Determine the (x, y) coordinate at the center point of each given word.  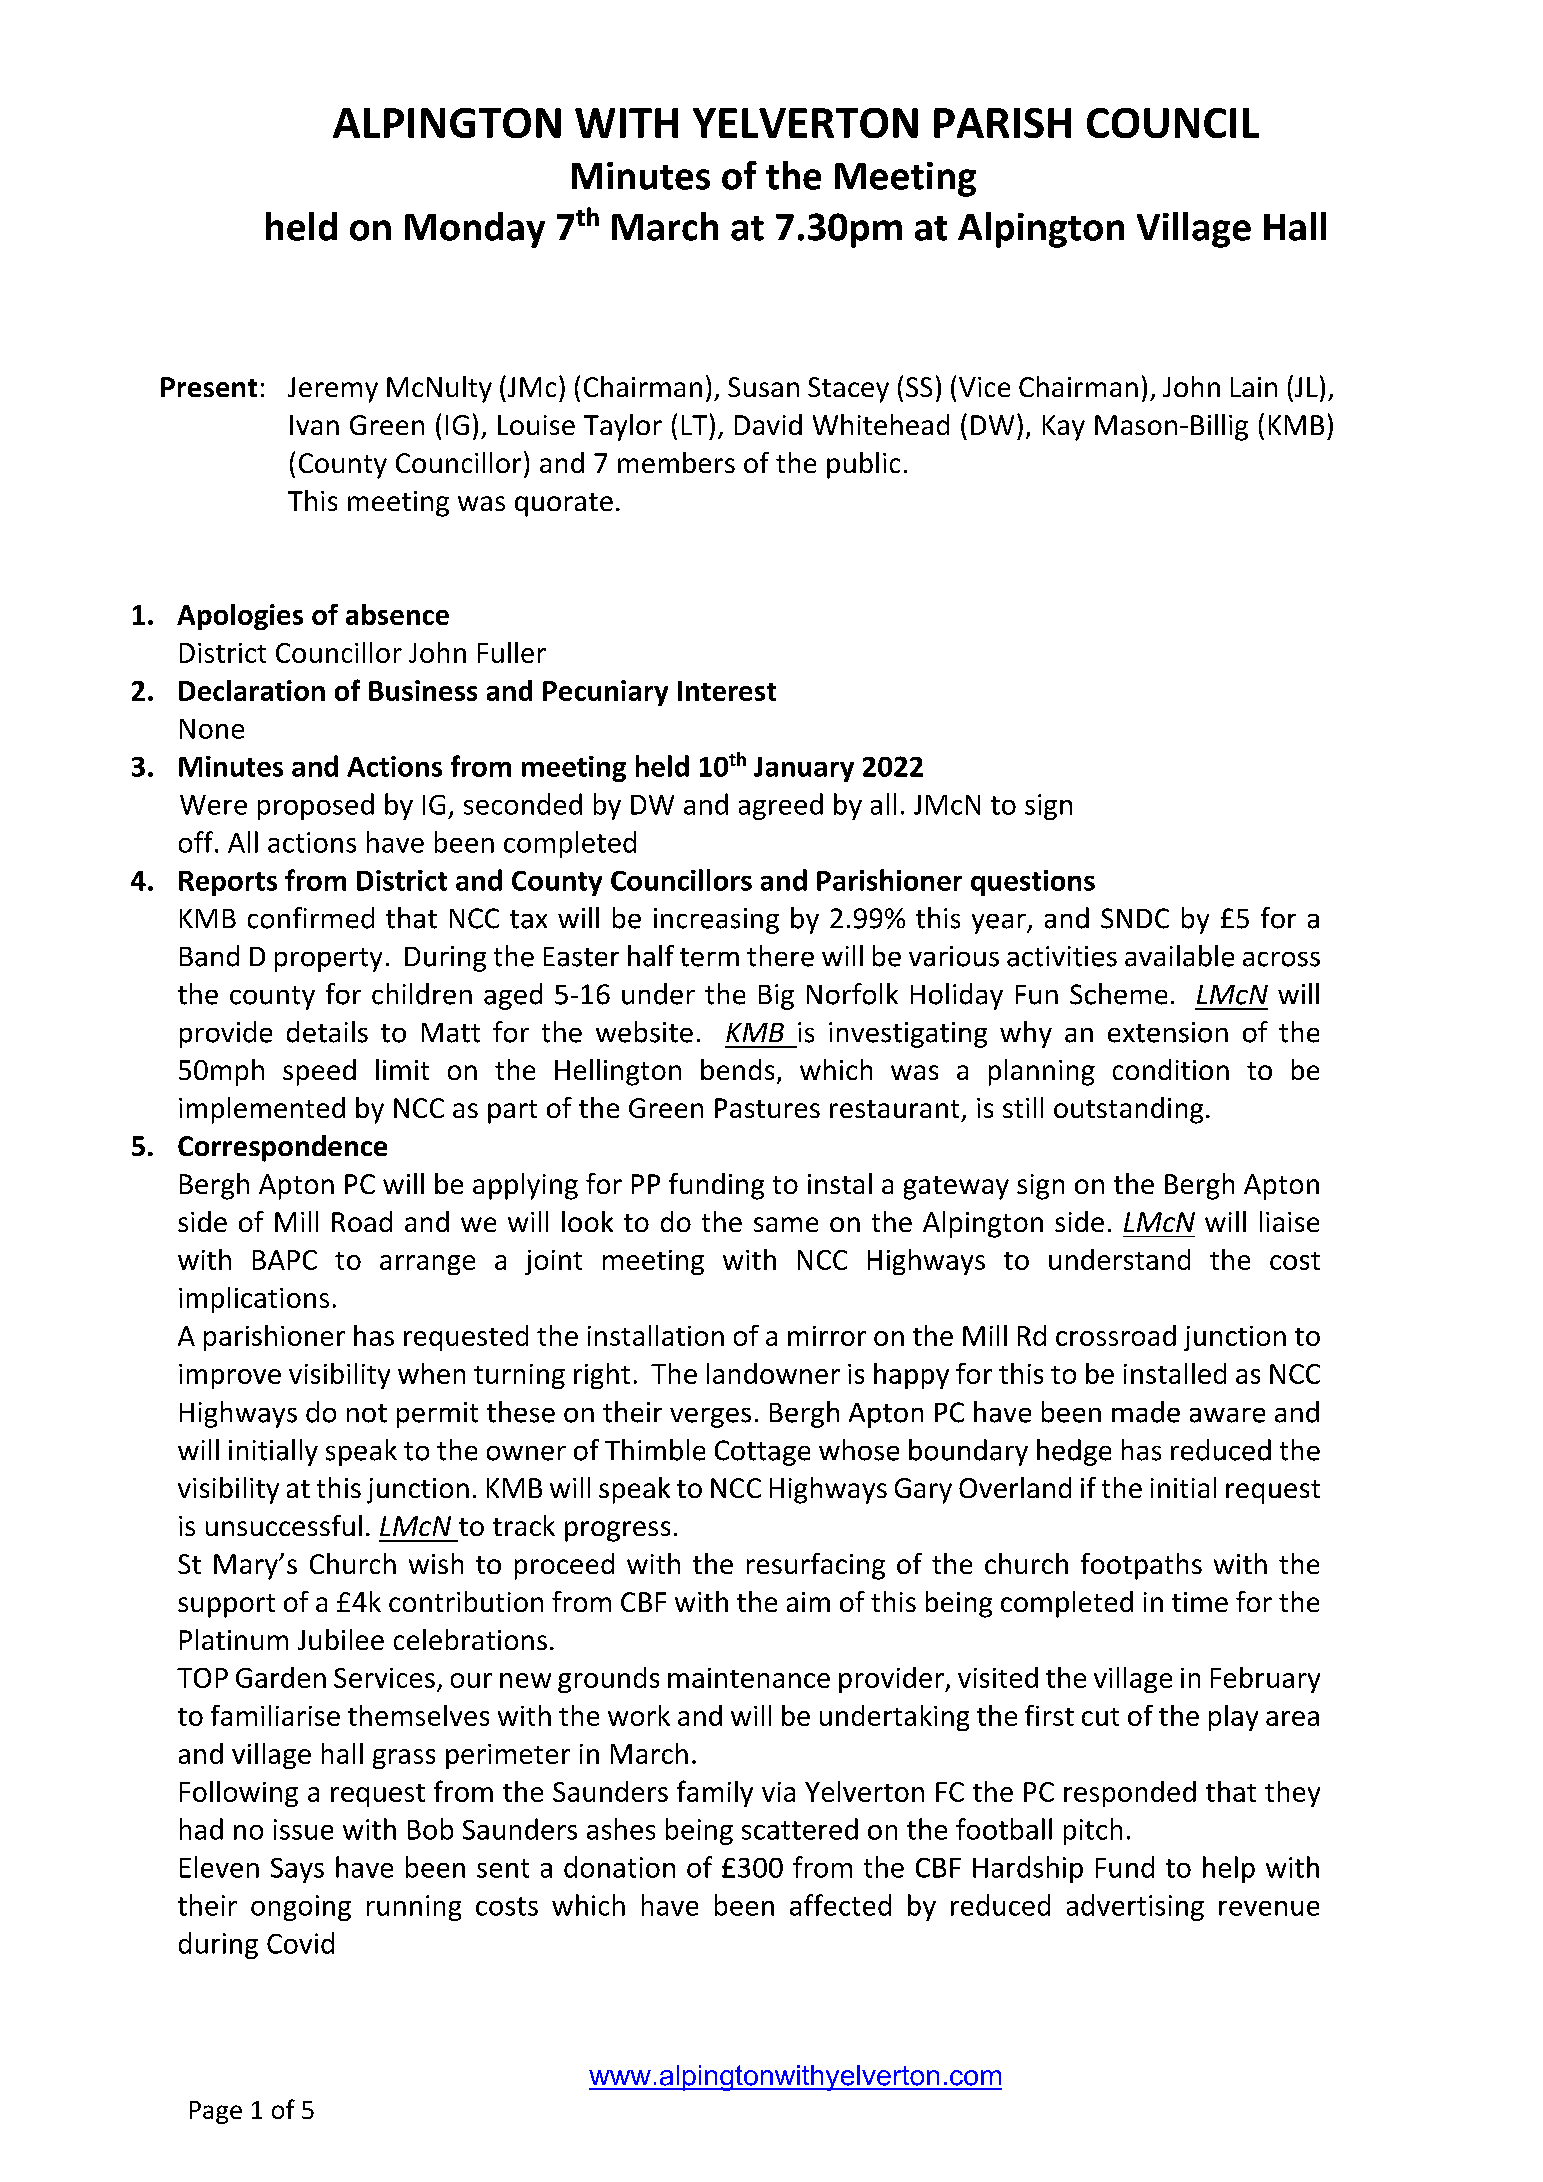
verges (710, 1418)
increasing (716, 921)
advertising (1135, 1907)
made (1146, 1412)
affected (840, 1905)
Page (216, 2112)
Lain (1254, 387)
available (1179, 956)
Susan (763, 387)
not (367, 1413)
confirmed (311, 918)
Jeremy (333, 390)
